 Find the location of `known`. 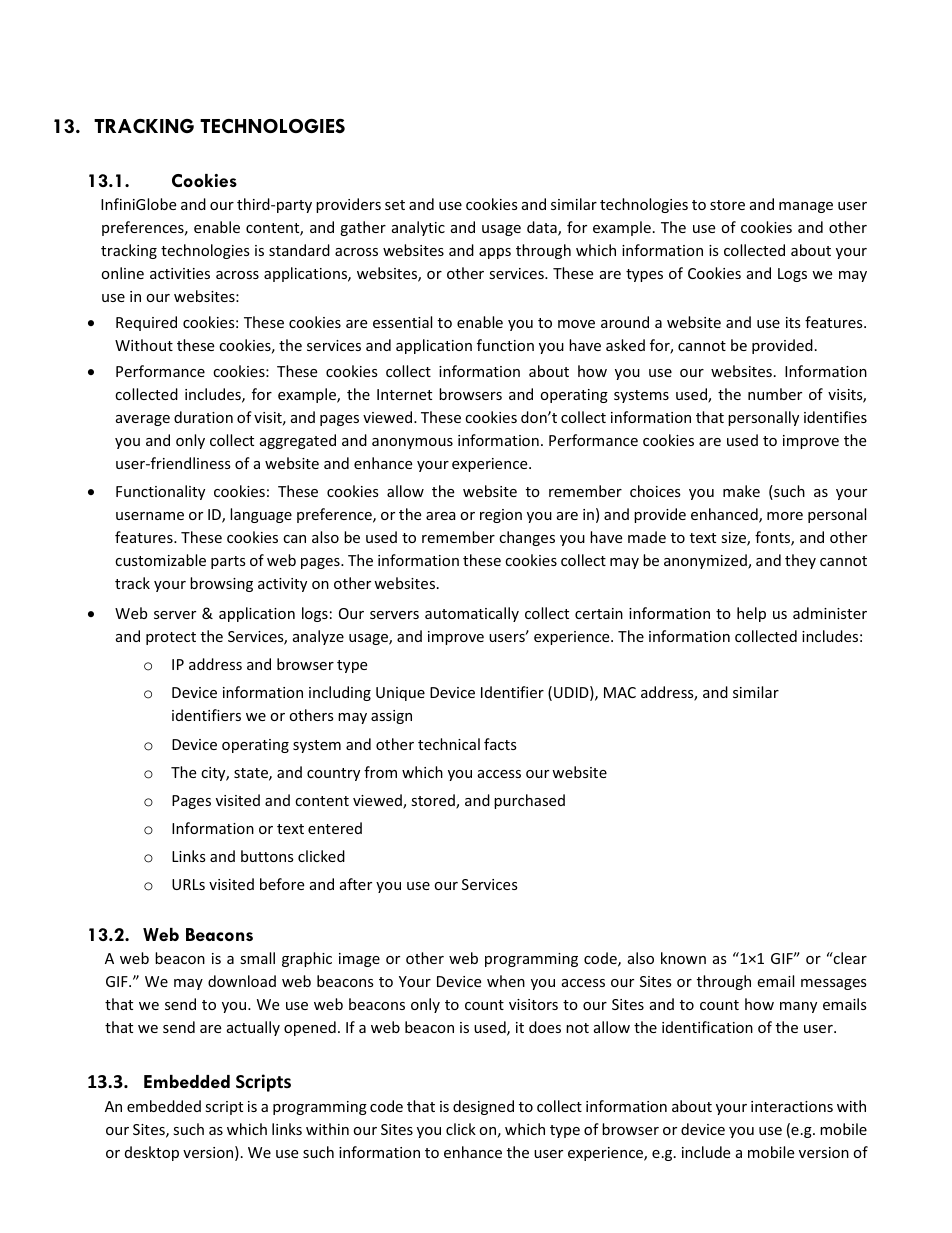

known is located at coordinates (683, 958).
